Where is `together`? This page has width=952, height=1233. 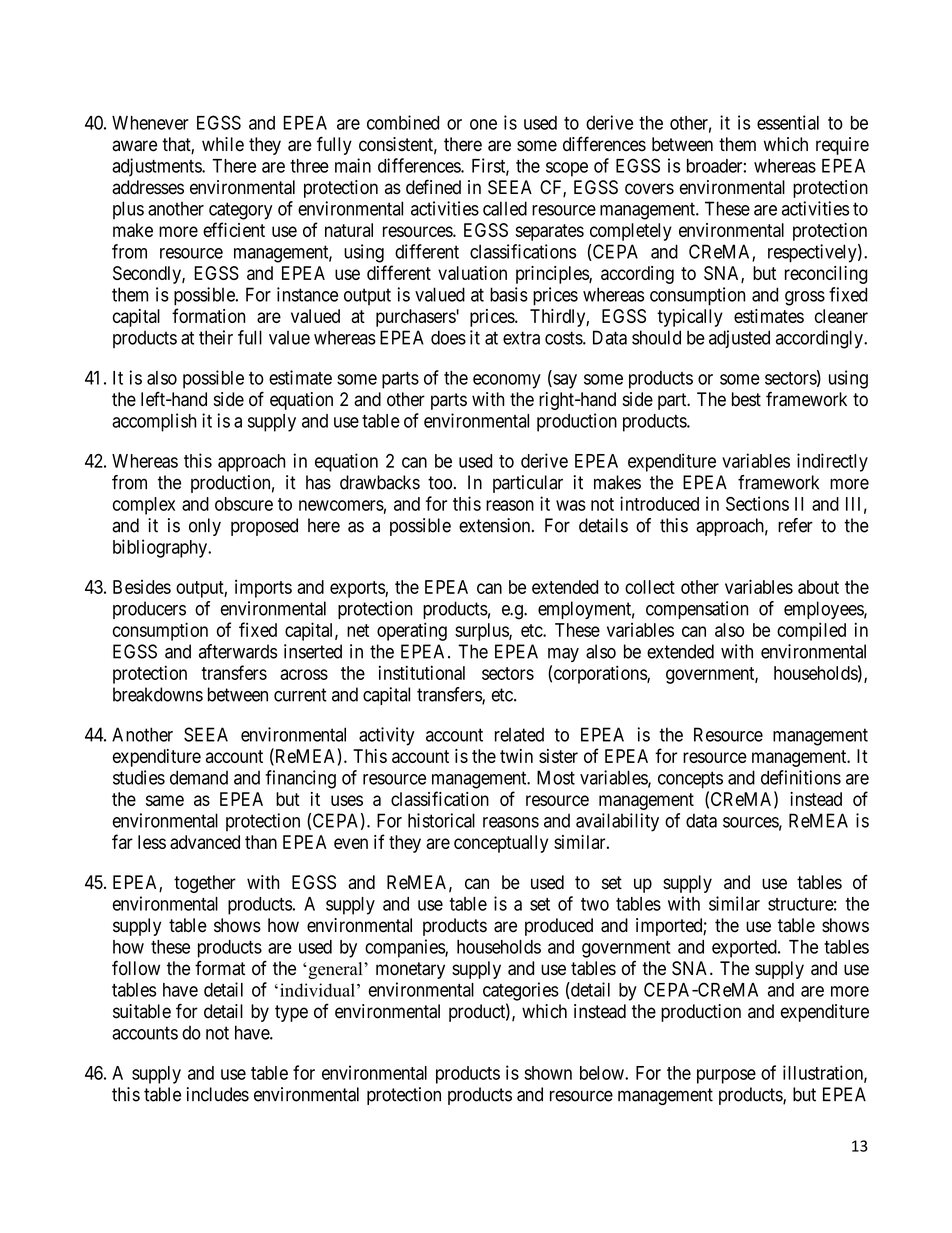 together is located at coordinates (205, 884).
